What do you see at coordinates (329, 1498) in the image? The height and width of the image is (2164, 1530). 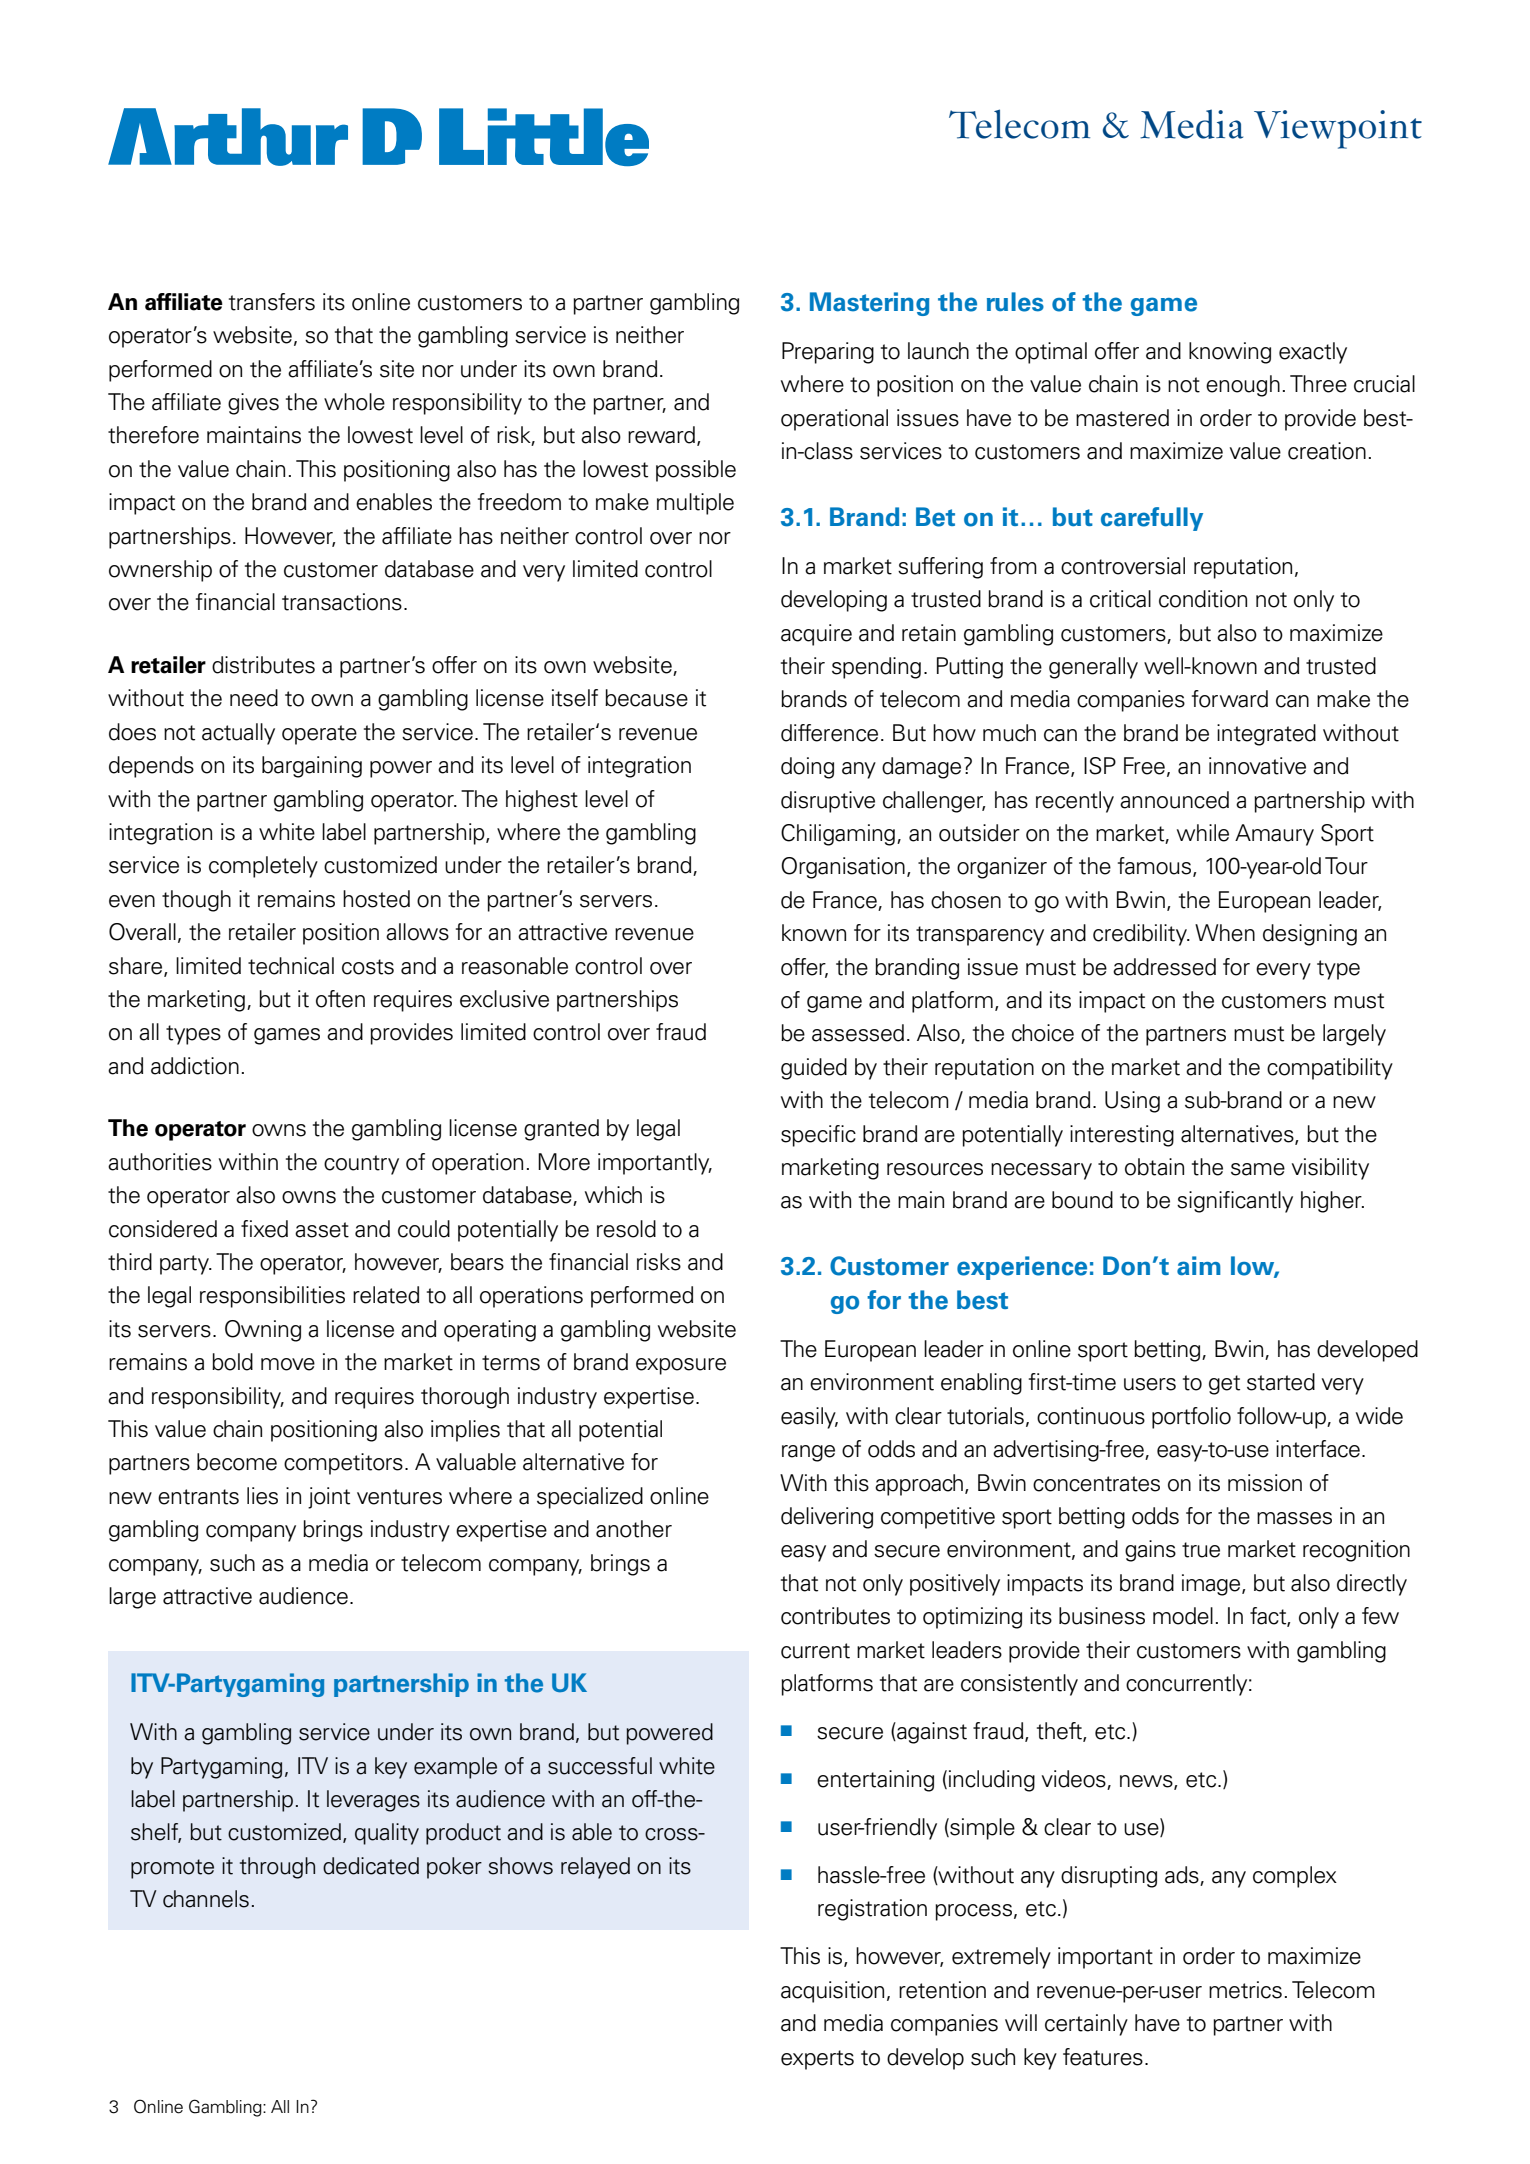 I see `joint` at bounding box center [329, 1498].
